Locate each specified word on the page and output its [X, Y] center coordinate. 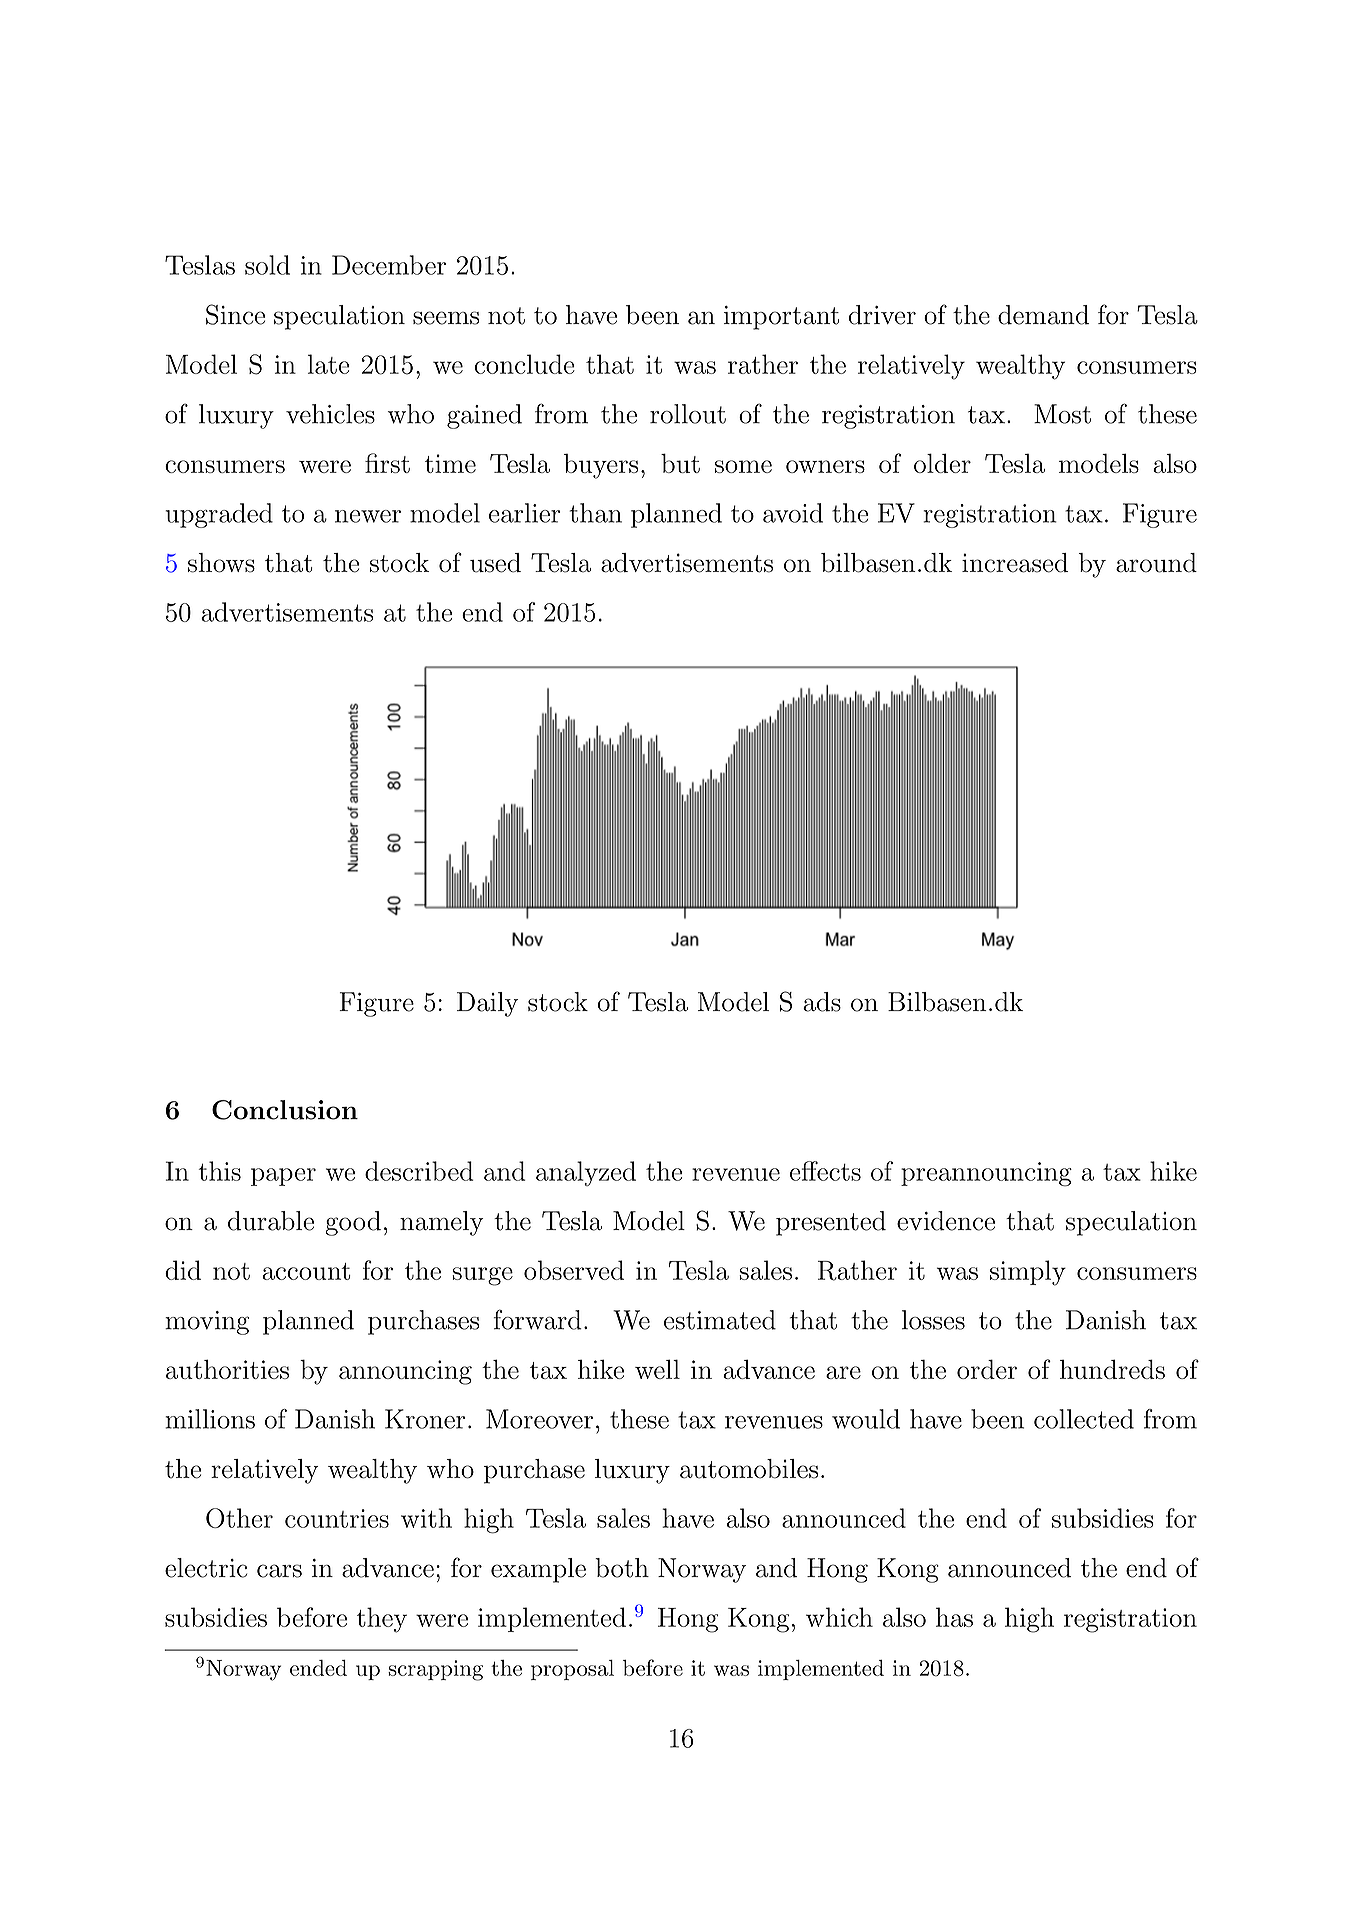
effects [825, 1171]
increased [1015, 563]
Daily [487, 1004]
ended [318, 1668]
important [781, 318]
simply [1028, 1273]
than [596, 513]
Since [235, 314]
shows [221, 563]
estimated [720, 1320]
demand [1043, 315]
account [306, 1271]
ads [822, 1002]
